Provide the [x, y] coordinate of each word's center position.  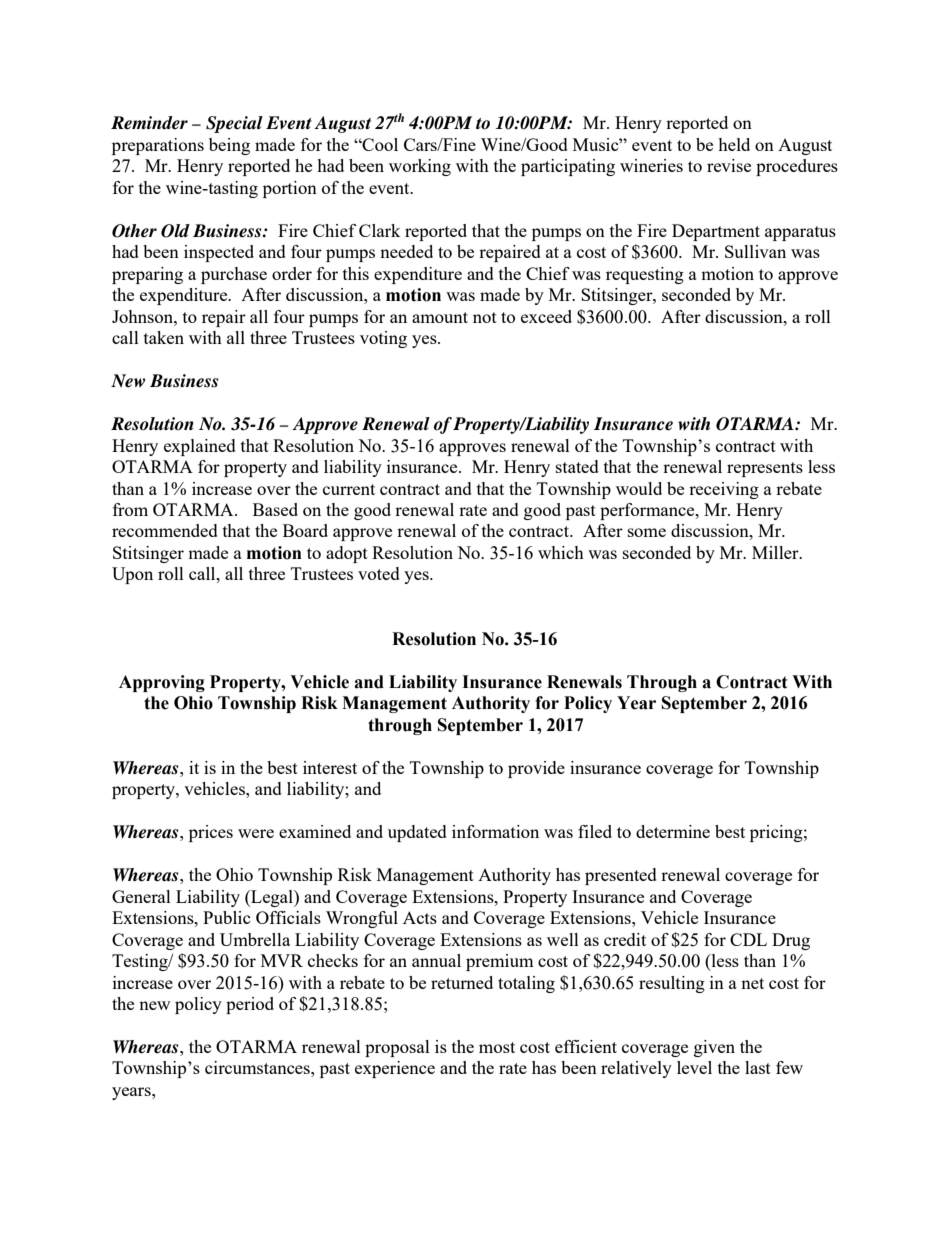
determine [673, 831]
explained [200, 447]
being [229, 146]
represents [765, 469]
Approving [162, 683]
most [497, 1047]
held [734, 144]
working [420, 167]
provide [536, 769]
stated [577, 466]
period [250, 1005]
